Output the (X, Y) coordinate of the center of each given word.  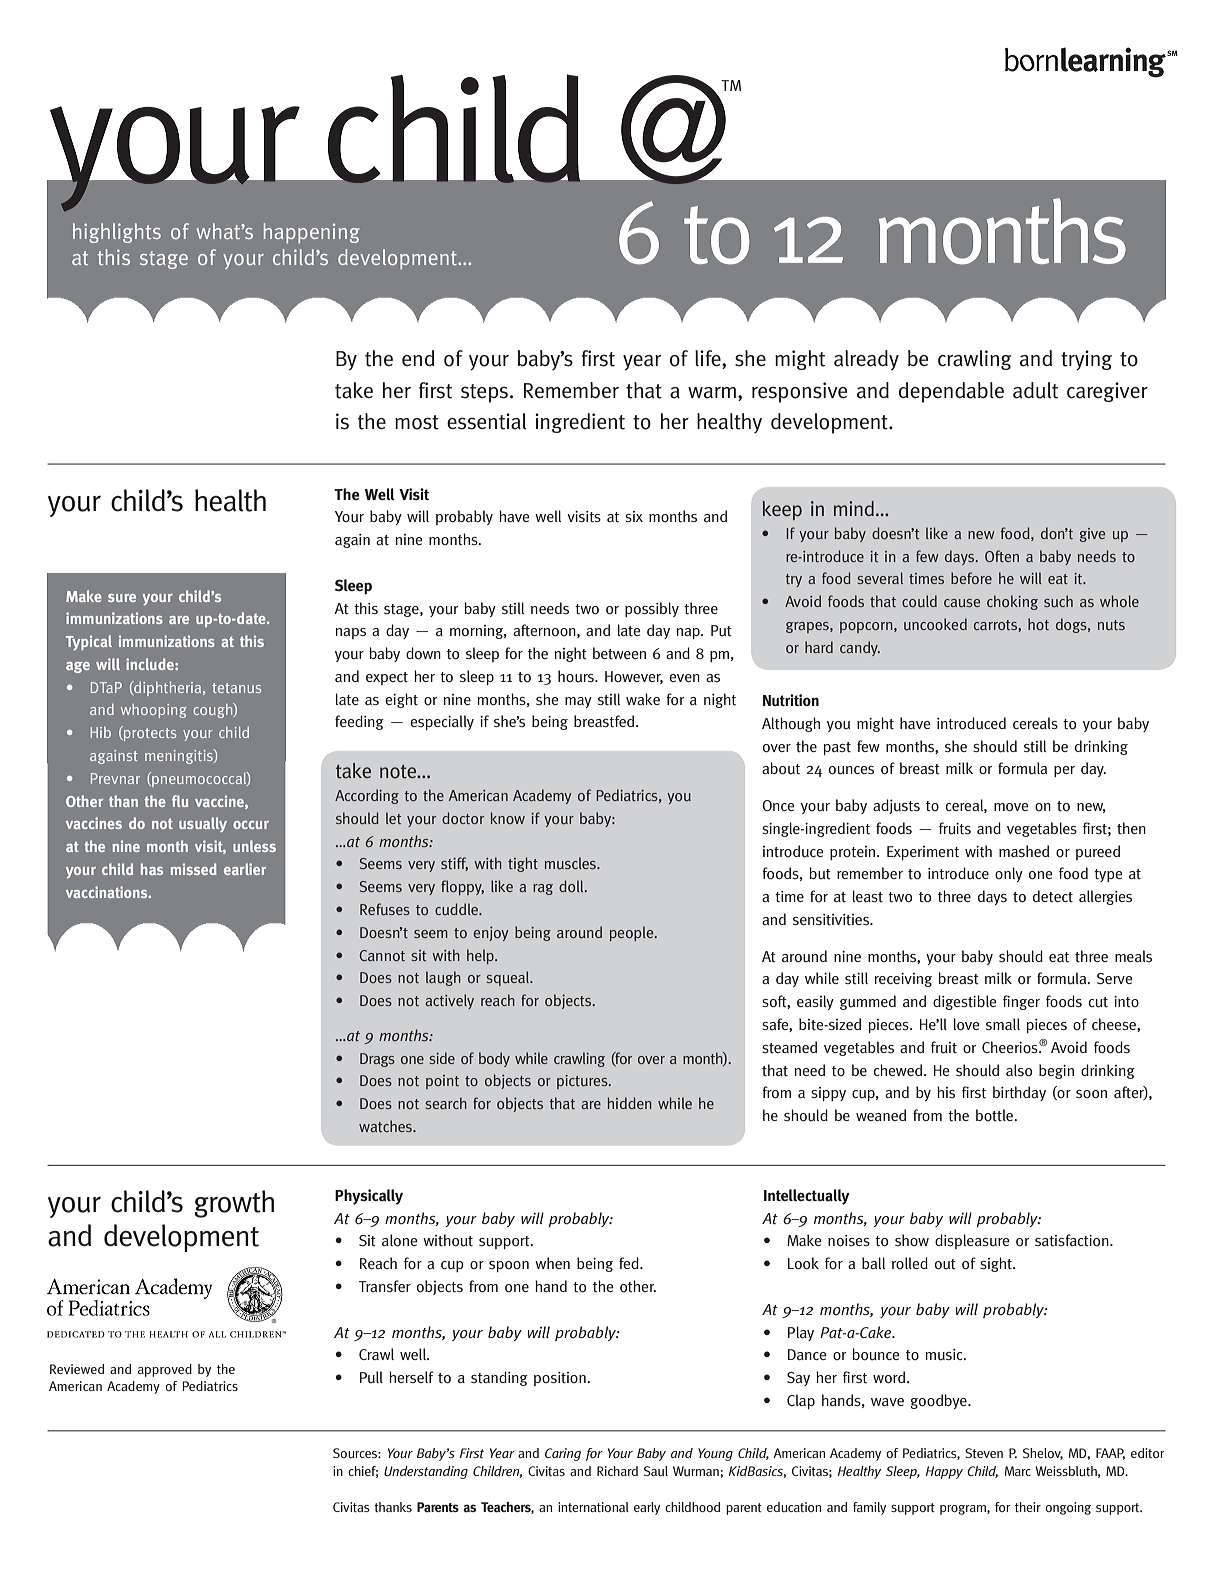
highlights (117, 233)
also (1019, 1070)
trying (1086, 360)
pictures (583, 1082)
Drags (377, 1060)
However (634, 677)
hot (1038, 624)
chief (363, 1472)
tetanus (236, 688)
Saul (656, 1471)
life (709, 359)
